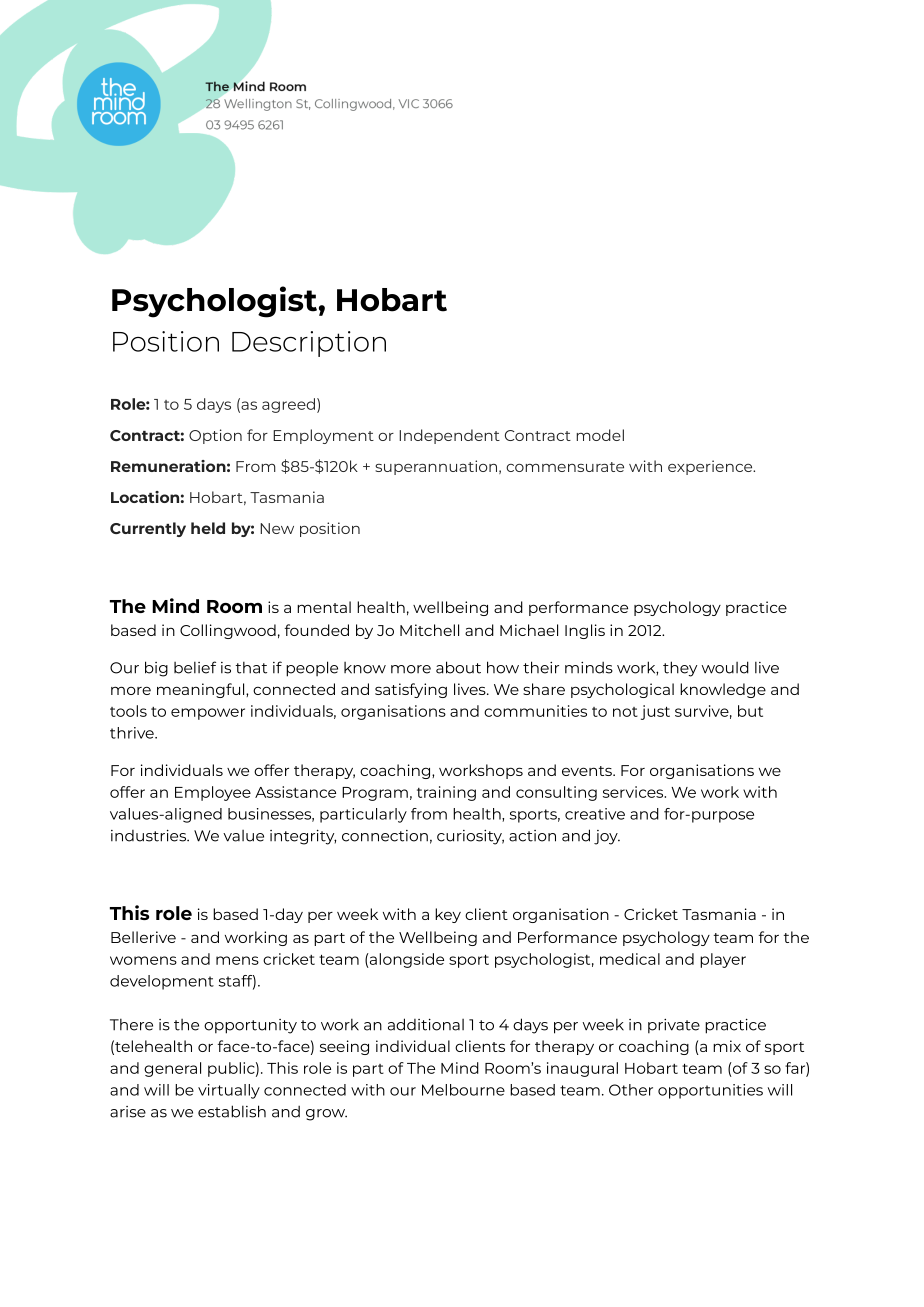 Image resolution: width=924 pixels, height=1307 pixels. What do you see at coordinates (630, 959) in the document?
I see `medical` at bounding box center [630, 959].
